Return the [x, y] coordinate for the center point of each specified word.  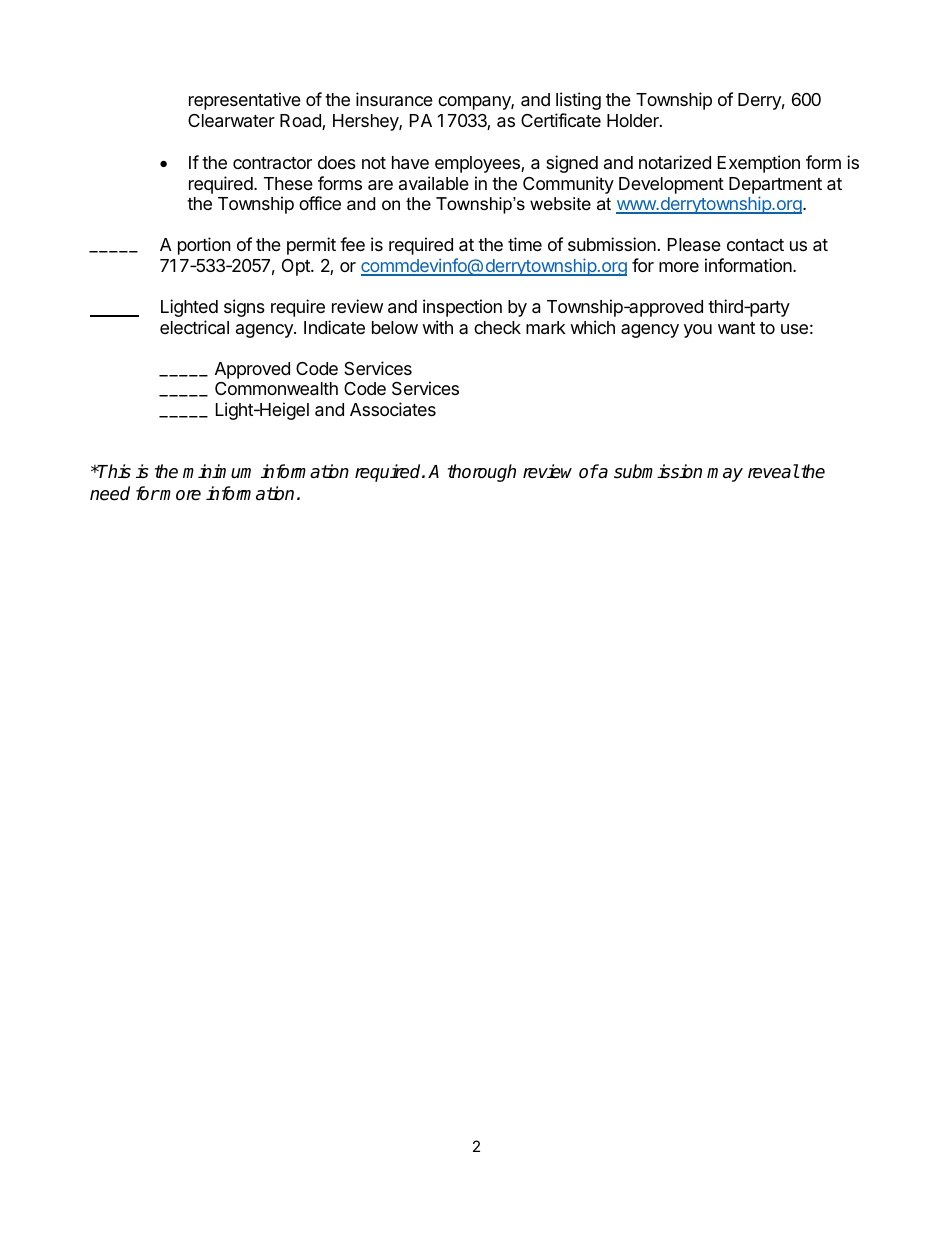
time [525, 244]
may [725, 475]
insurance [394, 99]
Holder [634, 120]
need [110, 493]
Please [694, 244]
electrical [194, 327]
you [698, 331]
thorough [482, 473]
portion [204, 246]
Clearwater [231, 121]
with [437, 327]
